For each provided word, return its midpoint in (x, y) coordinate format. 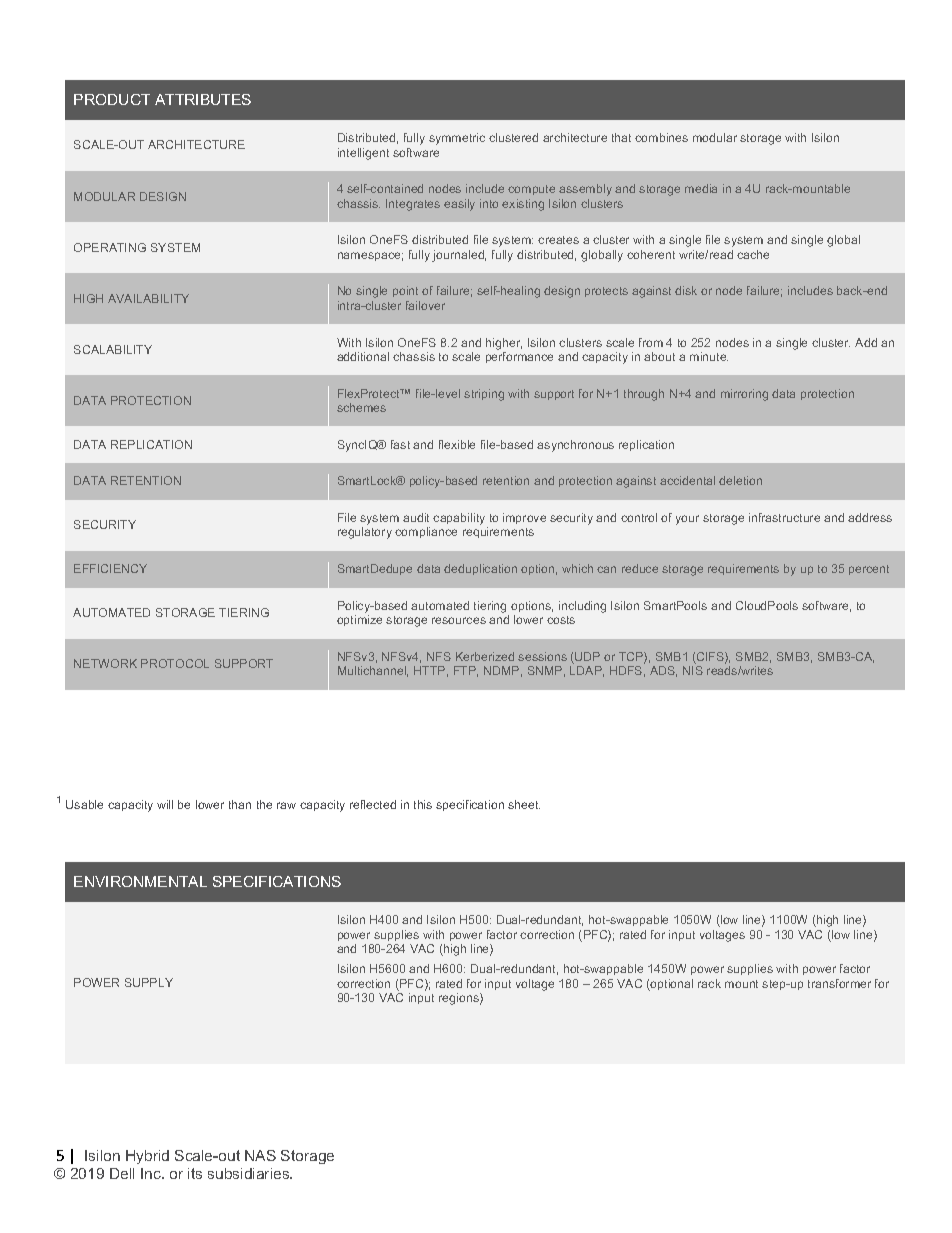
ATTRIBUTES (203, 99)
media (701, 188)
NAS (260, 1155)
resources (459, 620)
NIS (693, 670)
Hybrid (147, 1157)
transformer (839, 983)
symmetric (457, 139)
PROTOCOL (175, 663)
